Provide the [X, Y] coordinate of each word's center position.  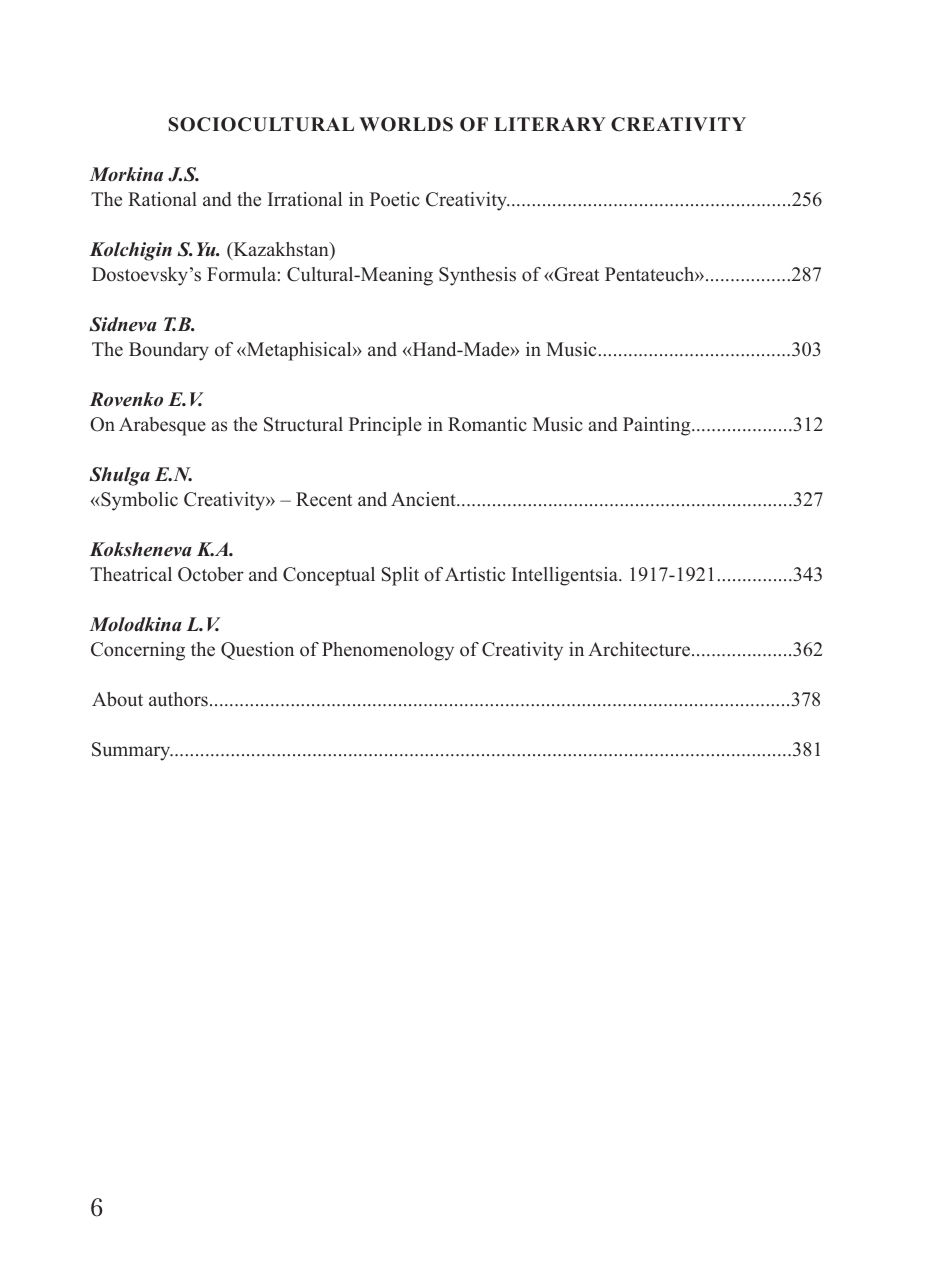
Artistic [475, 574]
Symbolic [138, 501]
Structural [303, 424]
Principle [385, 426]
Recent [324, 499]
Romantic [487, 424]
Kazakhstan [281, 250]
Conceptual [329, 576]
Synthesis [477, 276]
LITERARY [550, 124]
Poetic [395, 199]
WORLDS [406, 124]
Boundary [169, 351]
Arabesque [162, 426]
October [211, 574]
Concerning [138, 651]
